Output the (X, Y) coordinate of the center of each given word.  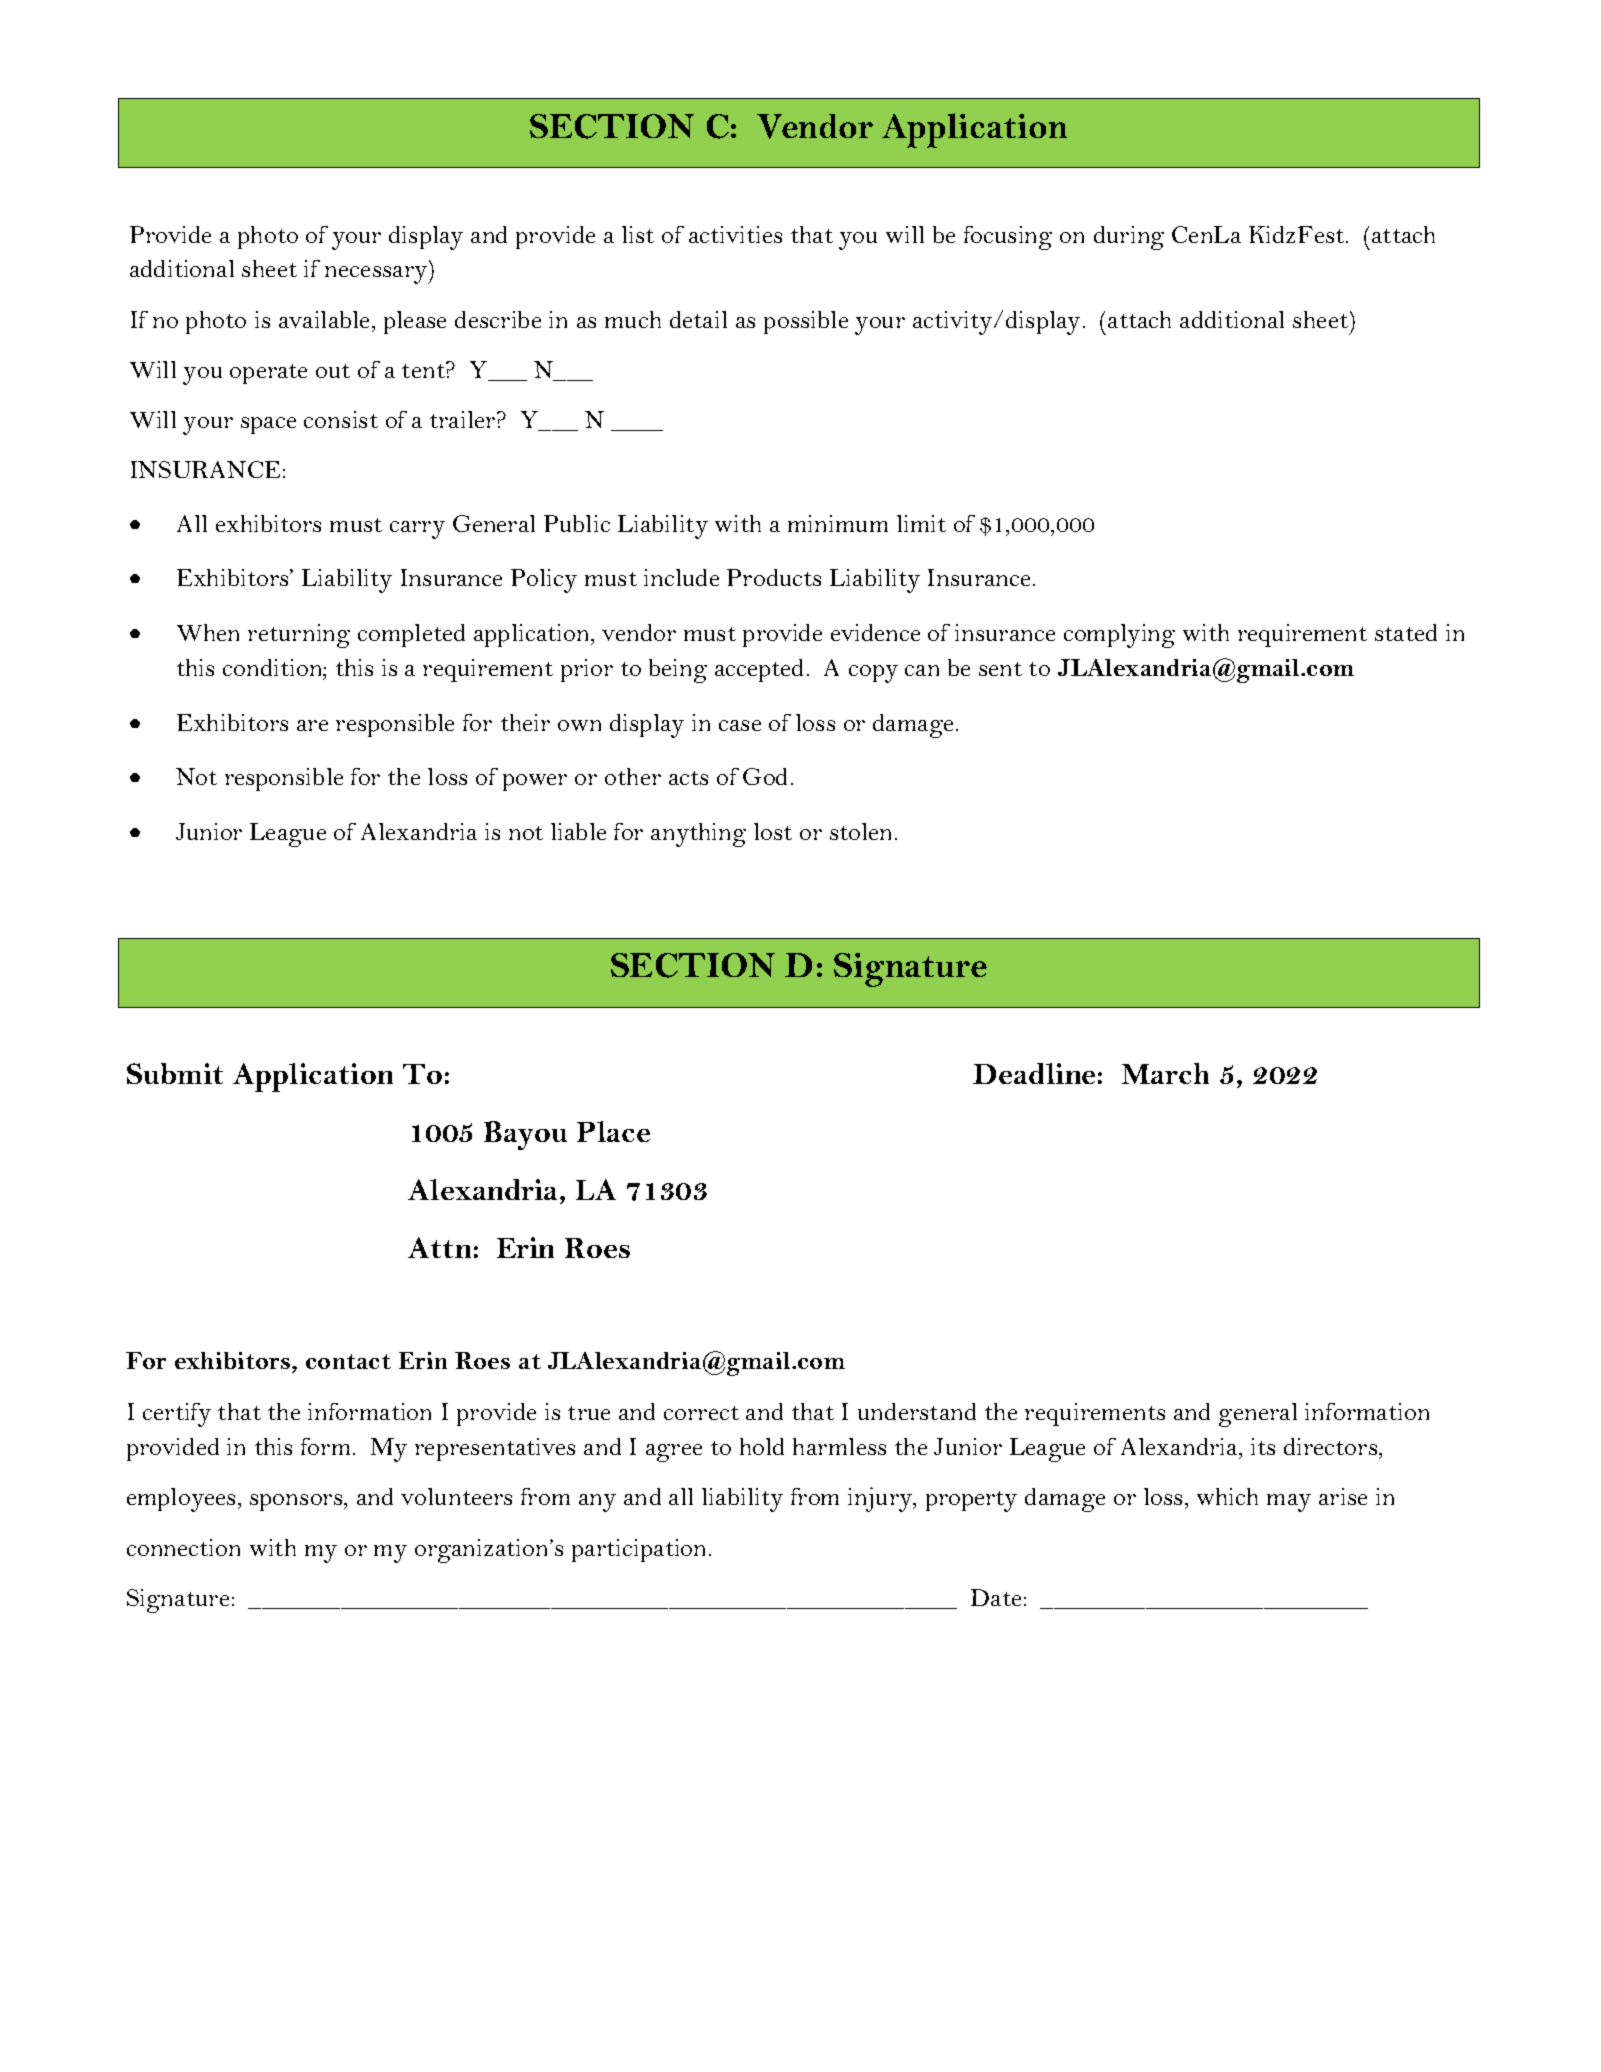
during (1129, 238)
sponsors (297, 1502)
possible (806, 322)
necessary (377, 275)
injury (881, 1499)
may (1289, 1503)
